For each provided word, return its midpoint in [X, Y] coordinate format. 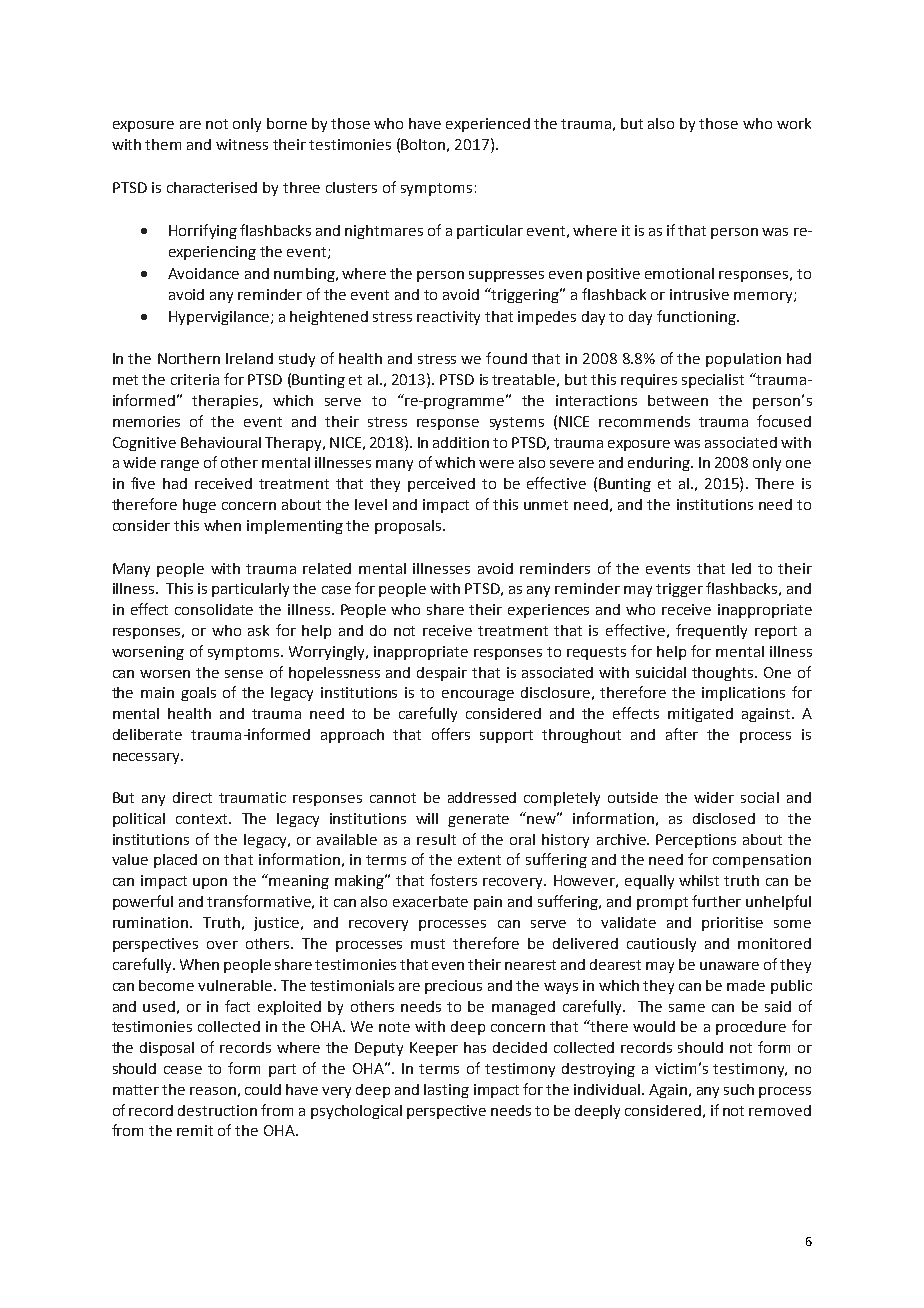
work [794, 123]
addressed [482, 797]
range [180, 465]
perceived [441, 485]
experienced [488, 125]
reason [213, 1091]
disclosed [724, 818]
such [739, 1089]
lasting [446, 1091]
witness [242, 144]
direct [192, 797]
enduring [660, 464]
